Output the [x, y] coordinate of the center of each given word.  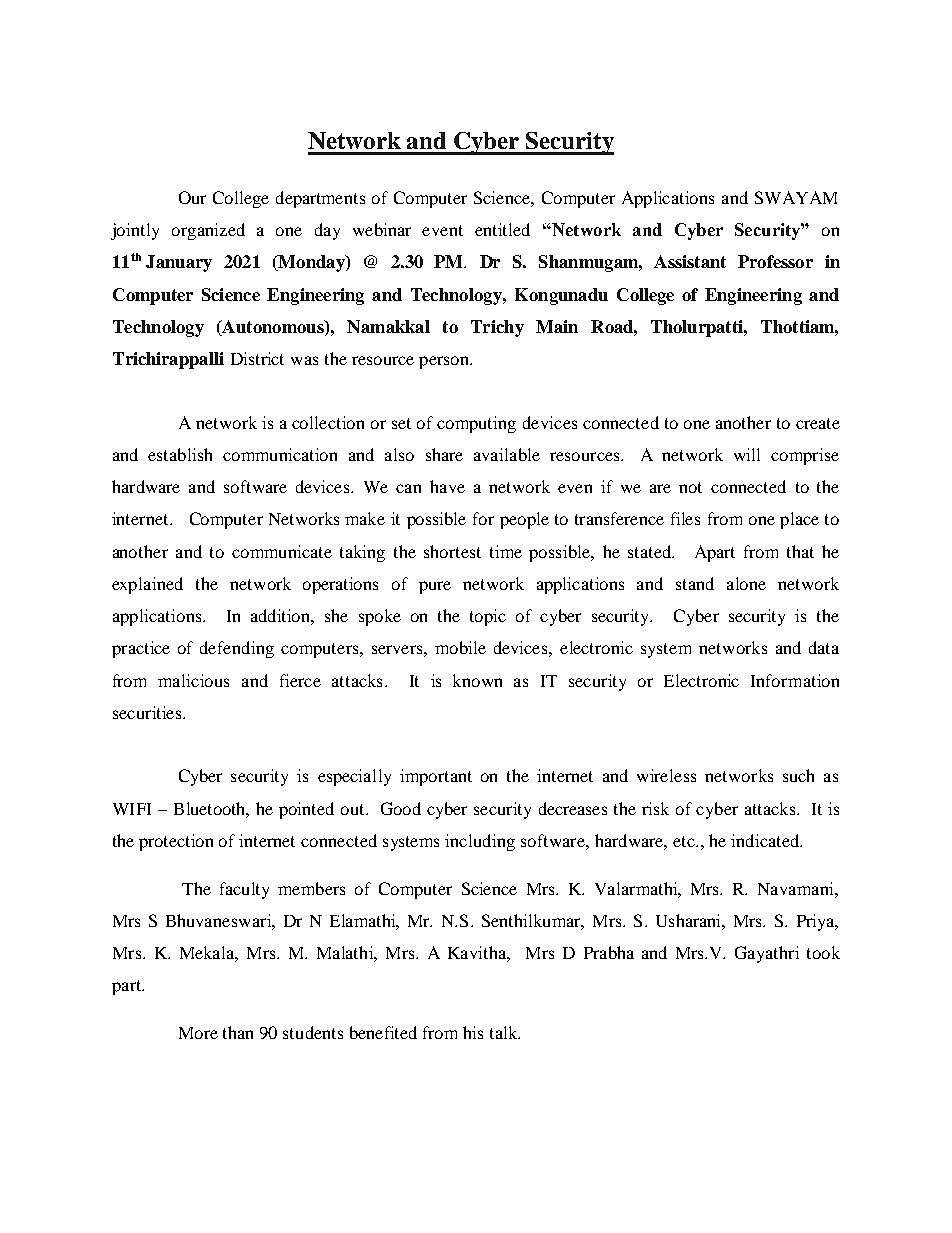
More [198, 1033]
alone [746, 583]
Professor [775, 261]
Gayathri [767, 954]
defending [237, 649]
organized [208, 231]
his [473, 1032]
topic [488, 617]
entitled [502, 229]
